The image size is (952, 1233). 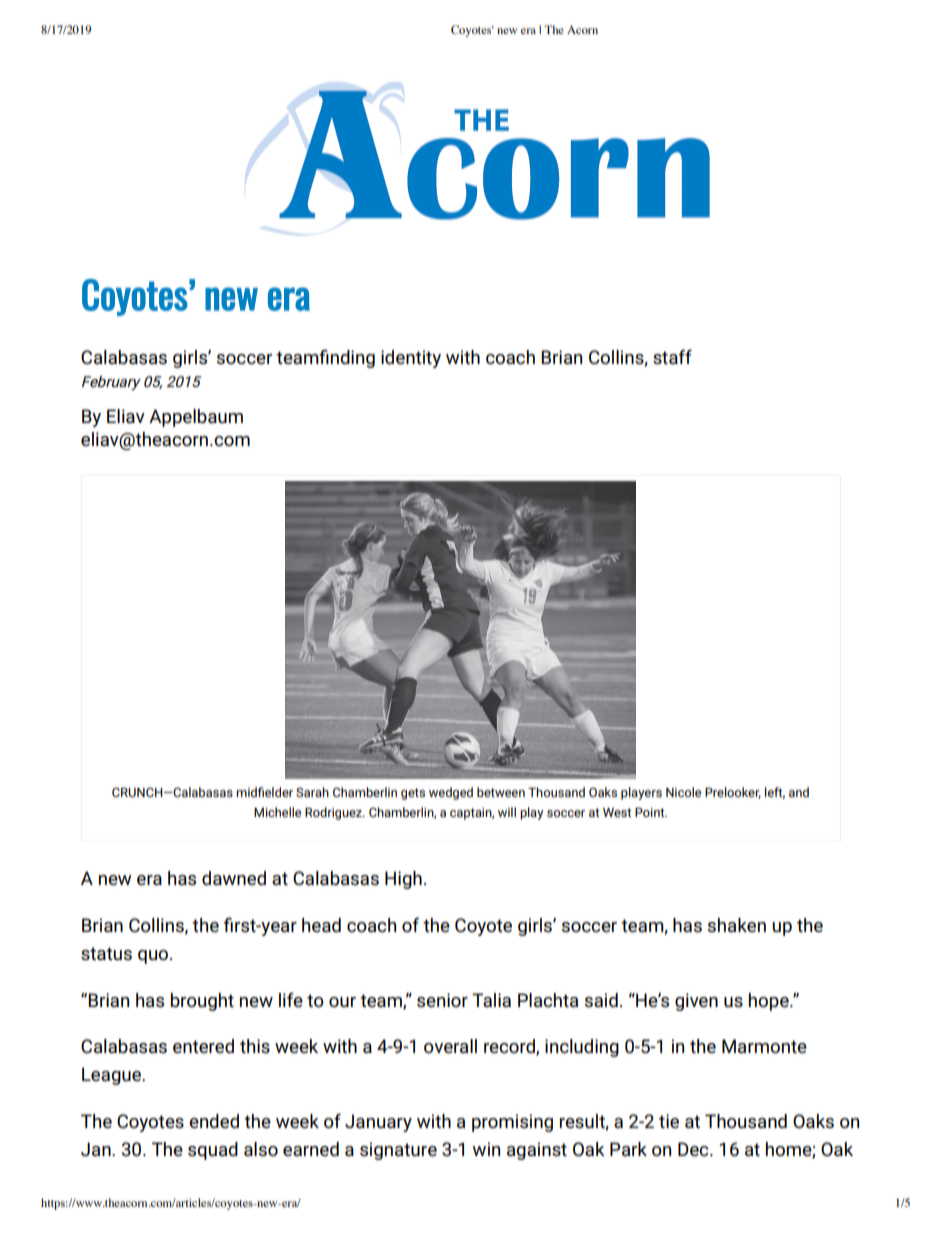 What do you see at coordinates (411, 359) in the screenshot?
I see `identity` at bounding box center [411, 359].
